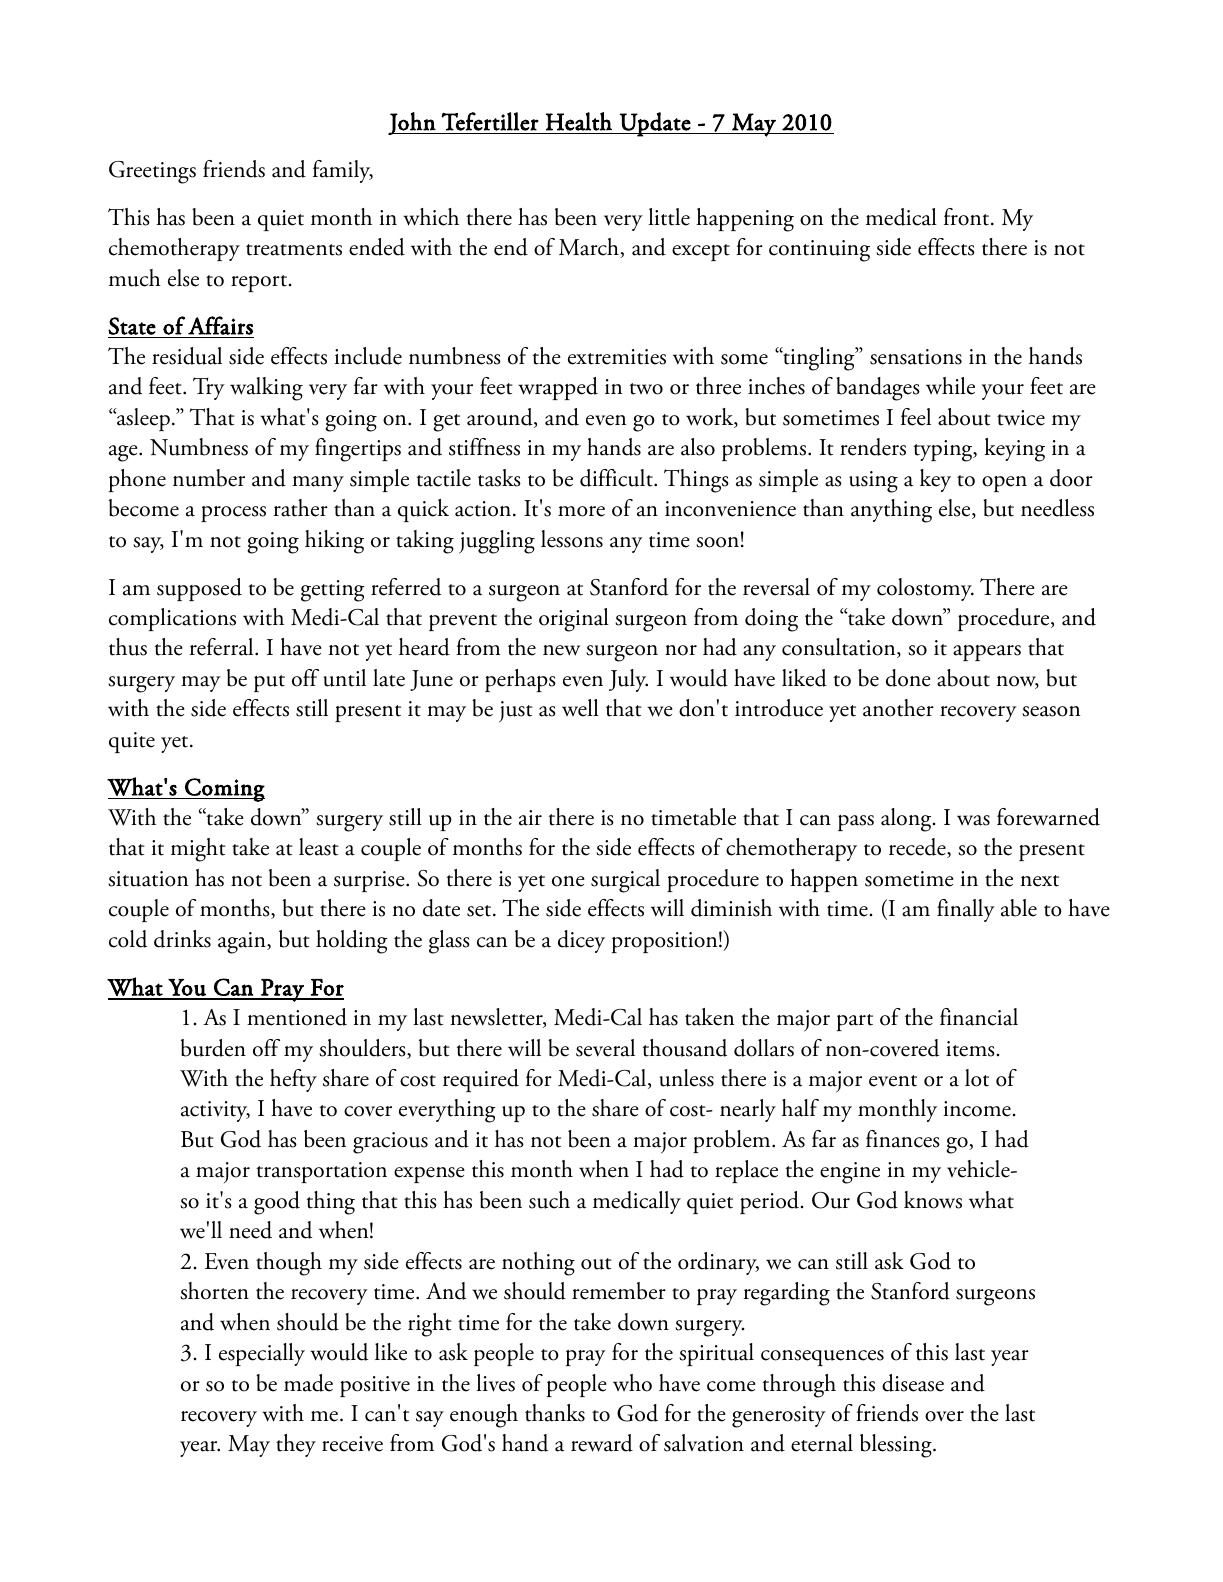  I want to click on front, so click(968, 217).
